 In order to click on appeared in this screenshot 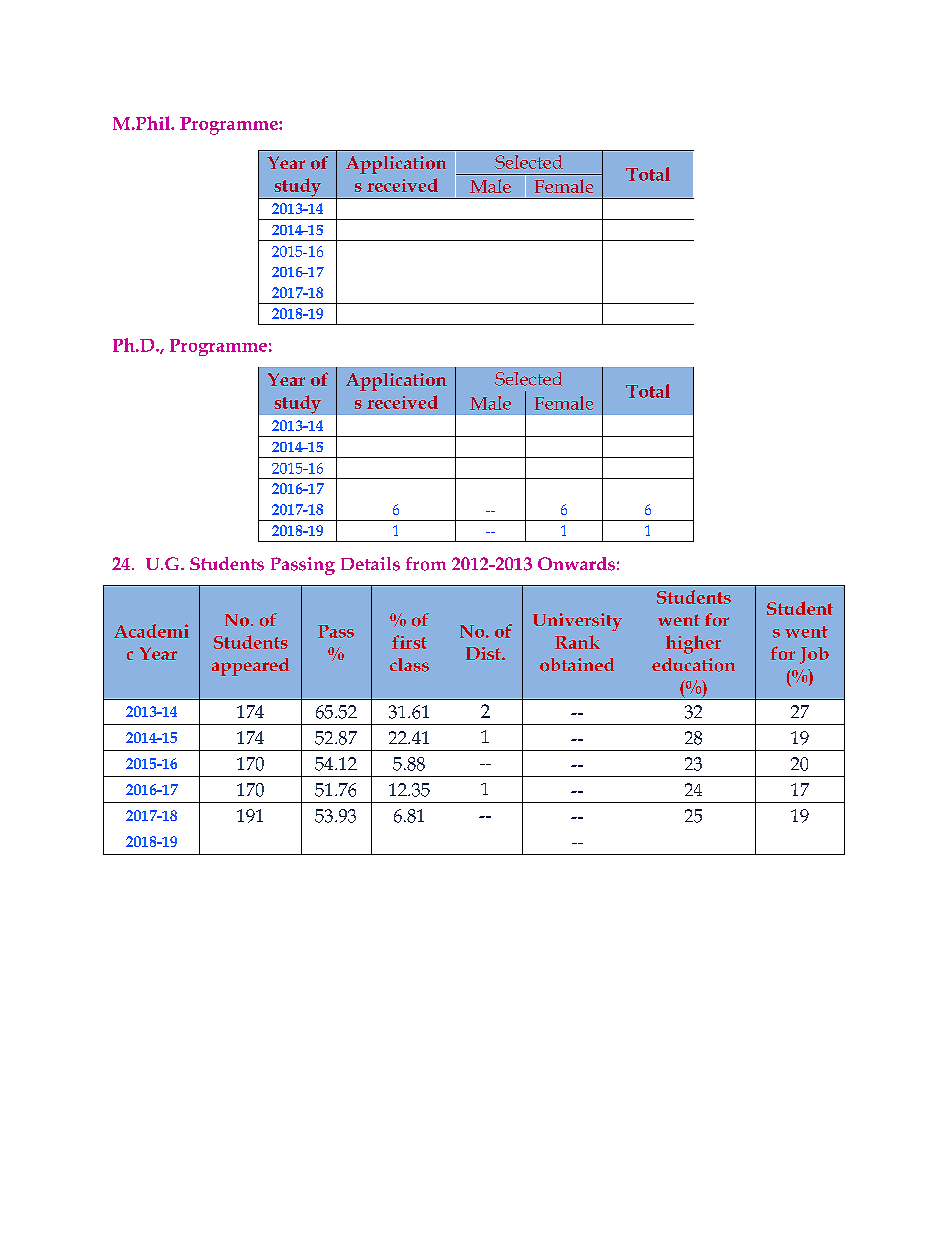, I will do `click(250, 667)`.
